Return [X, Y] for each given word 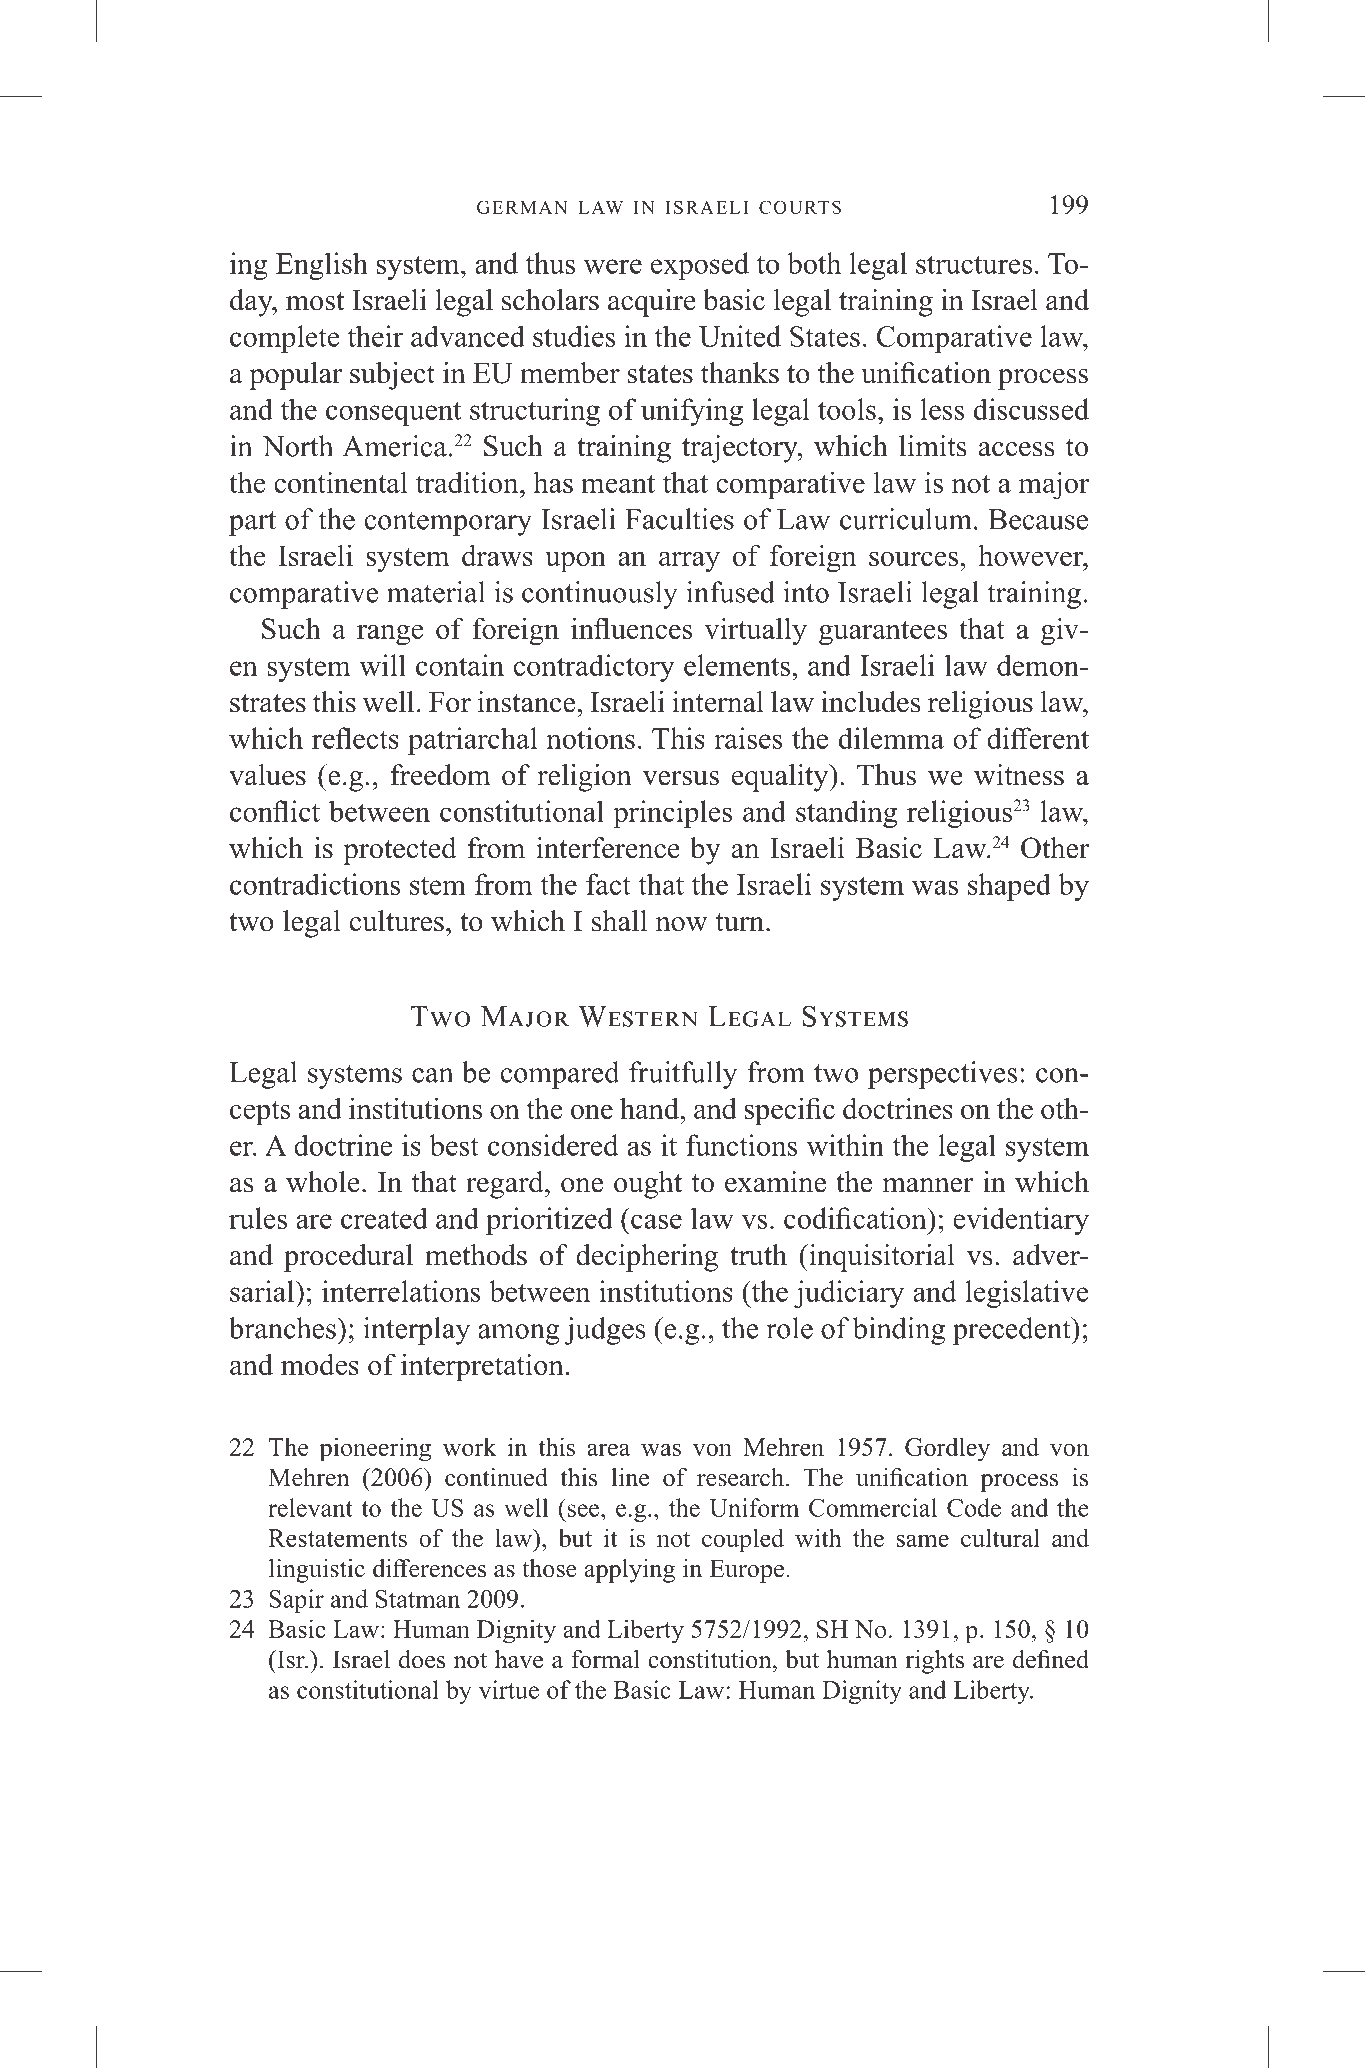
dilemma [891, 738]
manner [928, 1185]
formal [605, 1659]
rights [934, 1662]
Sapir [296, 1601]
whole [323, 1182]
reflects [355, 738]
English [322, 266]
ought [648, 1185]
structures [974, 264]
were [613, 266]
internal [718, 702]
